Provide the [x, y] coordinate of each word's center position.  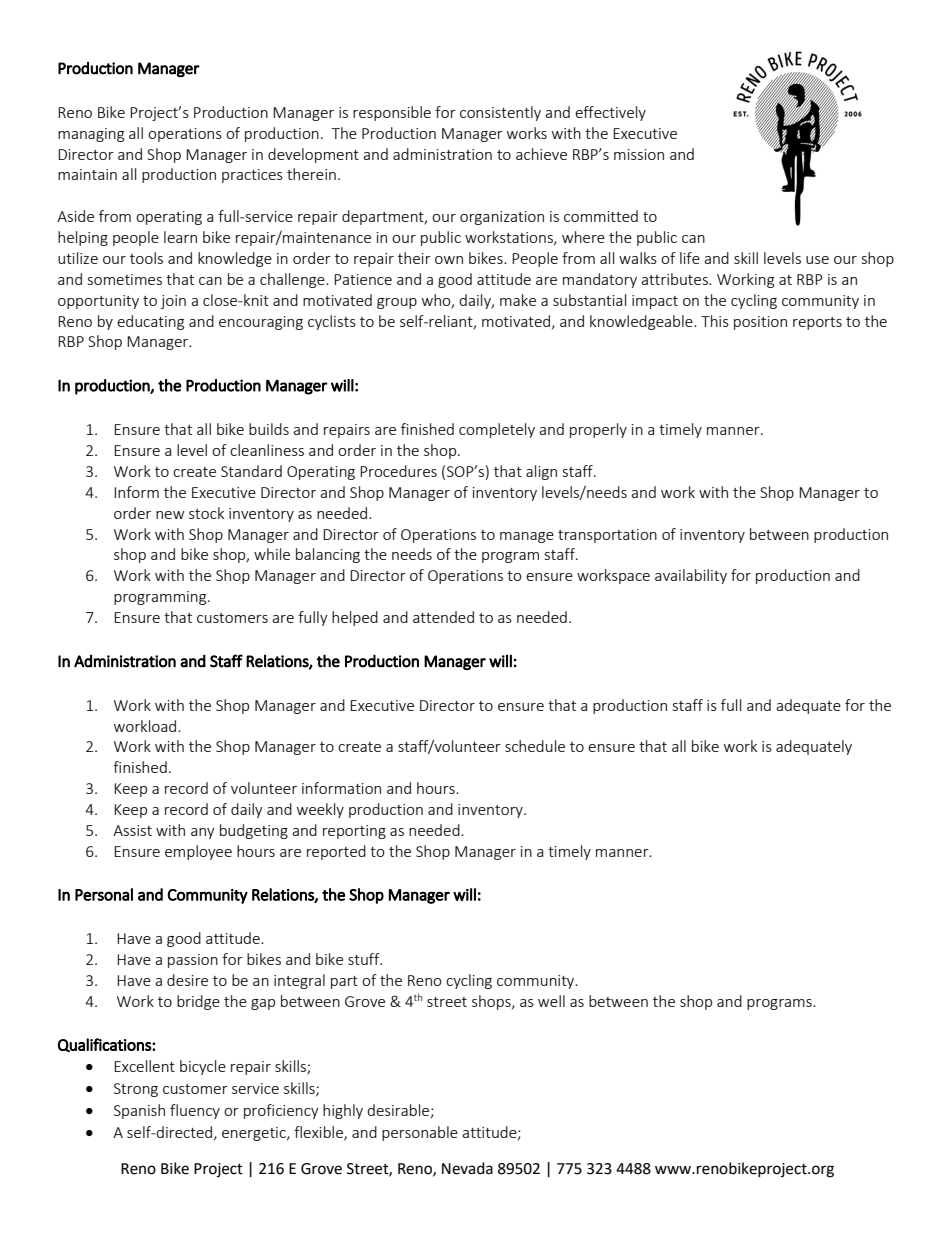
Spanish [139, 1111]
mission [639, 154]
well [551, 1001]
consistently [500, 113]
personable [420, 1133]
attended [443, 617]
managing [91, 135]
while [272, 554]
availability [691, 576]
